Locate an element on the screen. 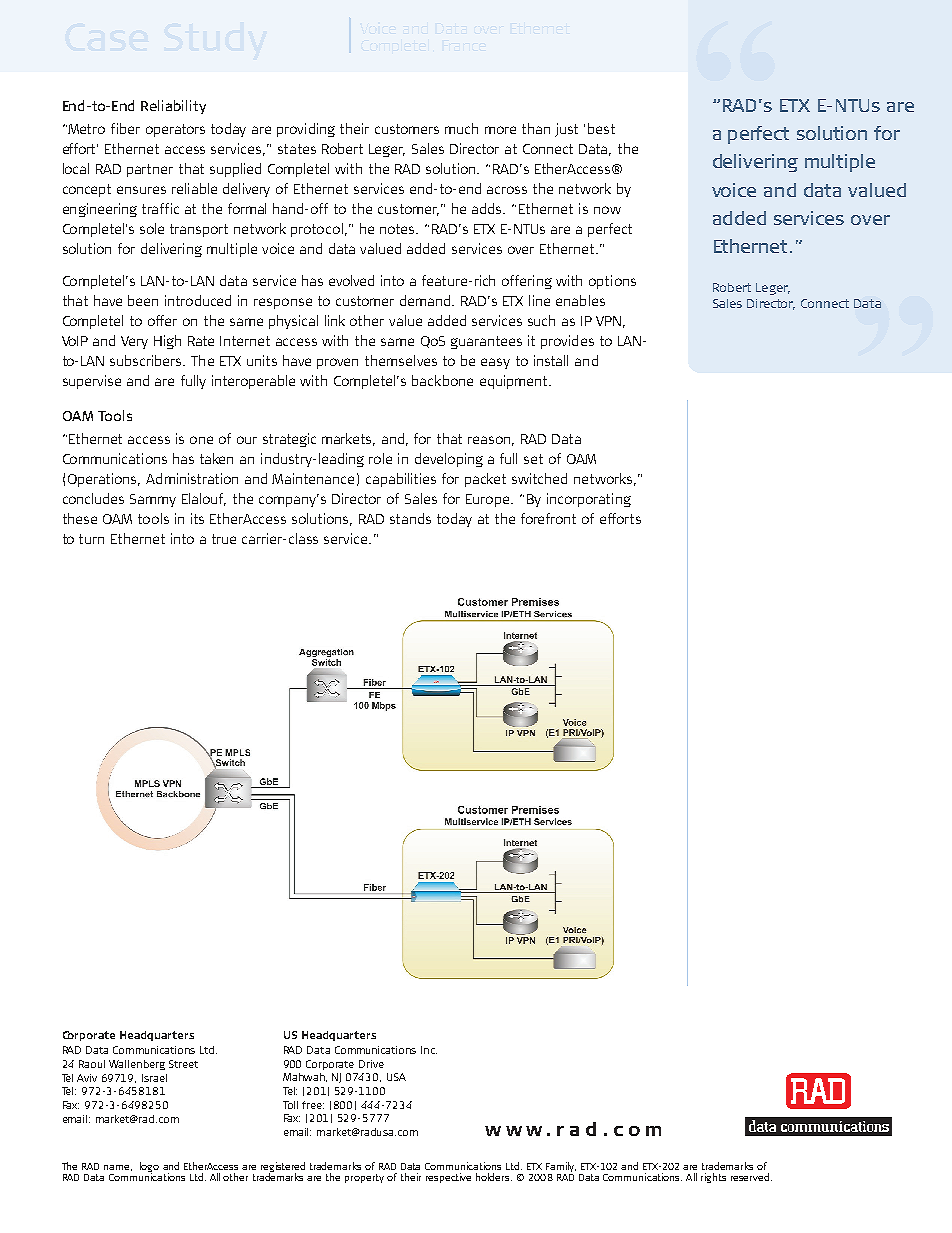 This screenshot has height=1233, width=952. incorporating is located at coordinates (589, 500).
